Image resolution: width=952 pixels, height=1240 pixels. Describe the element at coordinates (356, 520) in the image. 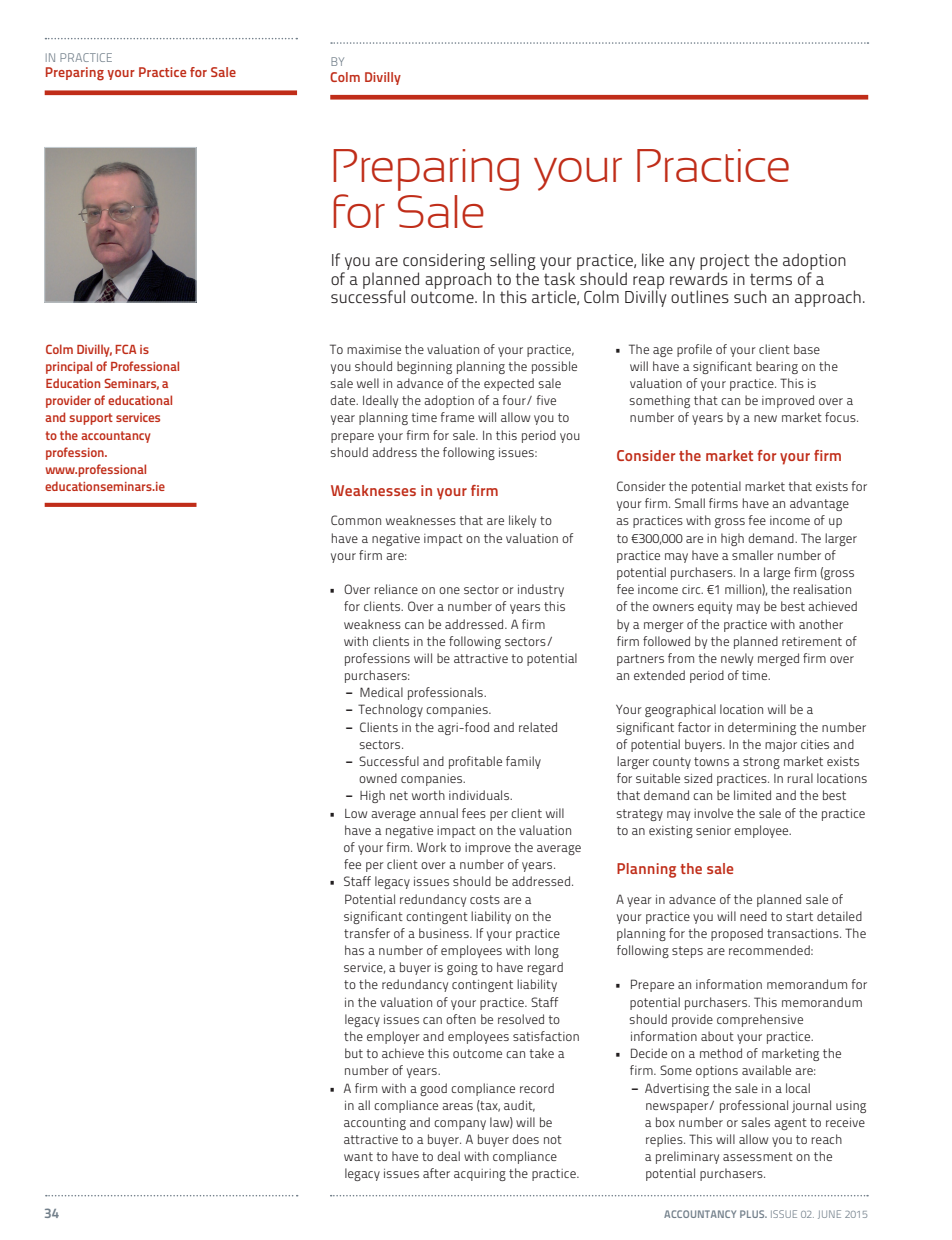

I see `Common` at that location.
